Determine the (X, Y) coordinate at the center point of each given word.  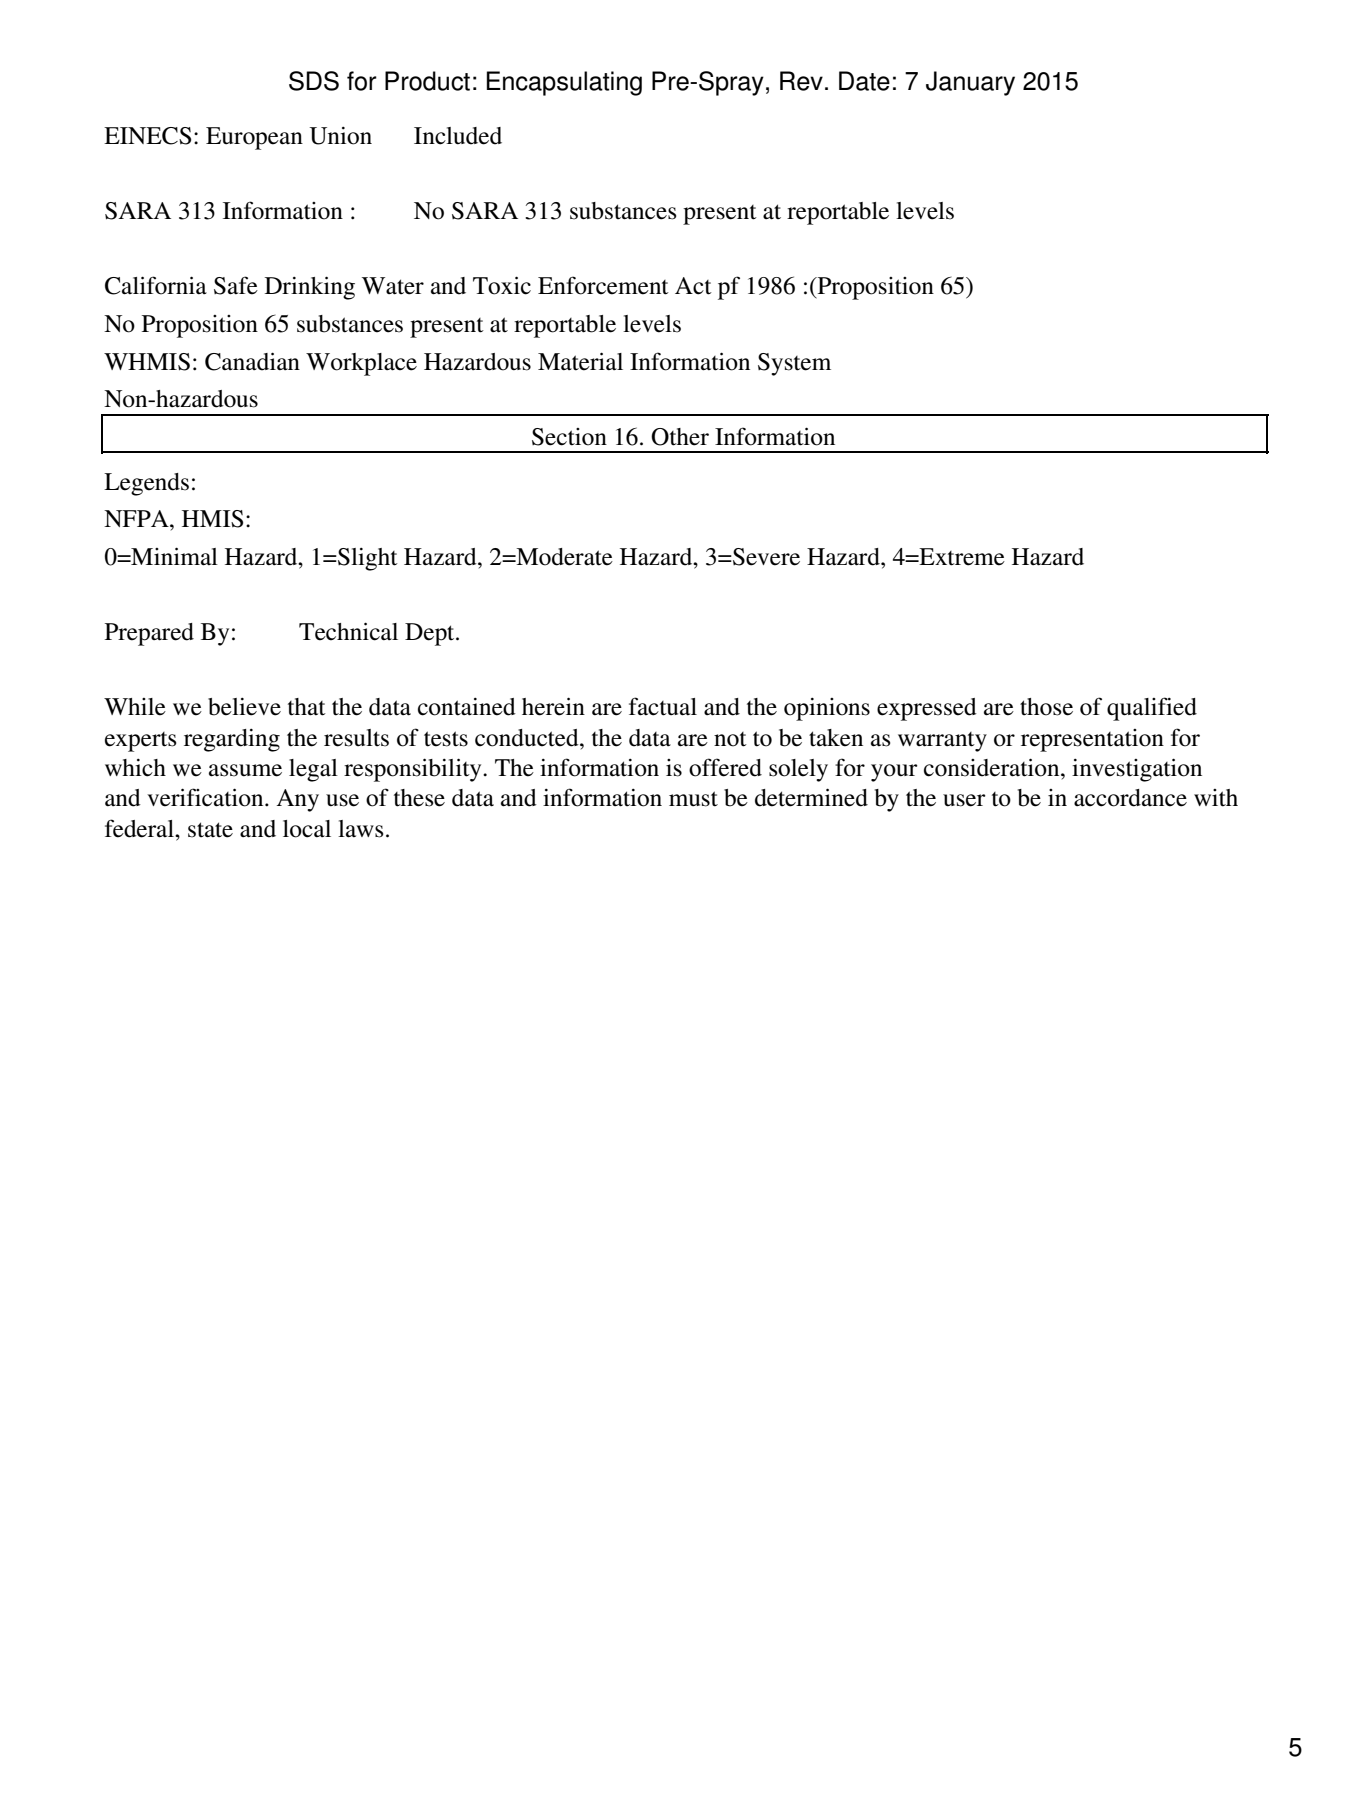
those (1046, 707)
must (693, 799)
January (970, 83)
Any (297, 800)
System (794, 364)
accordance (1130, 798)
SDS (314, 81)
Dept (431, 634)
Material (580, 361)
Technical (348, 631)
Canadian (252, 361)
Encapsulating (564, 83)
